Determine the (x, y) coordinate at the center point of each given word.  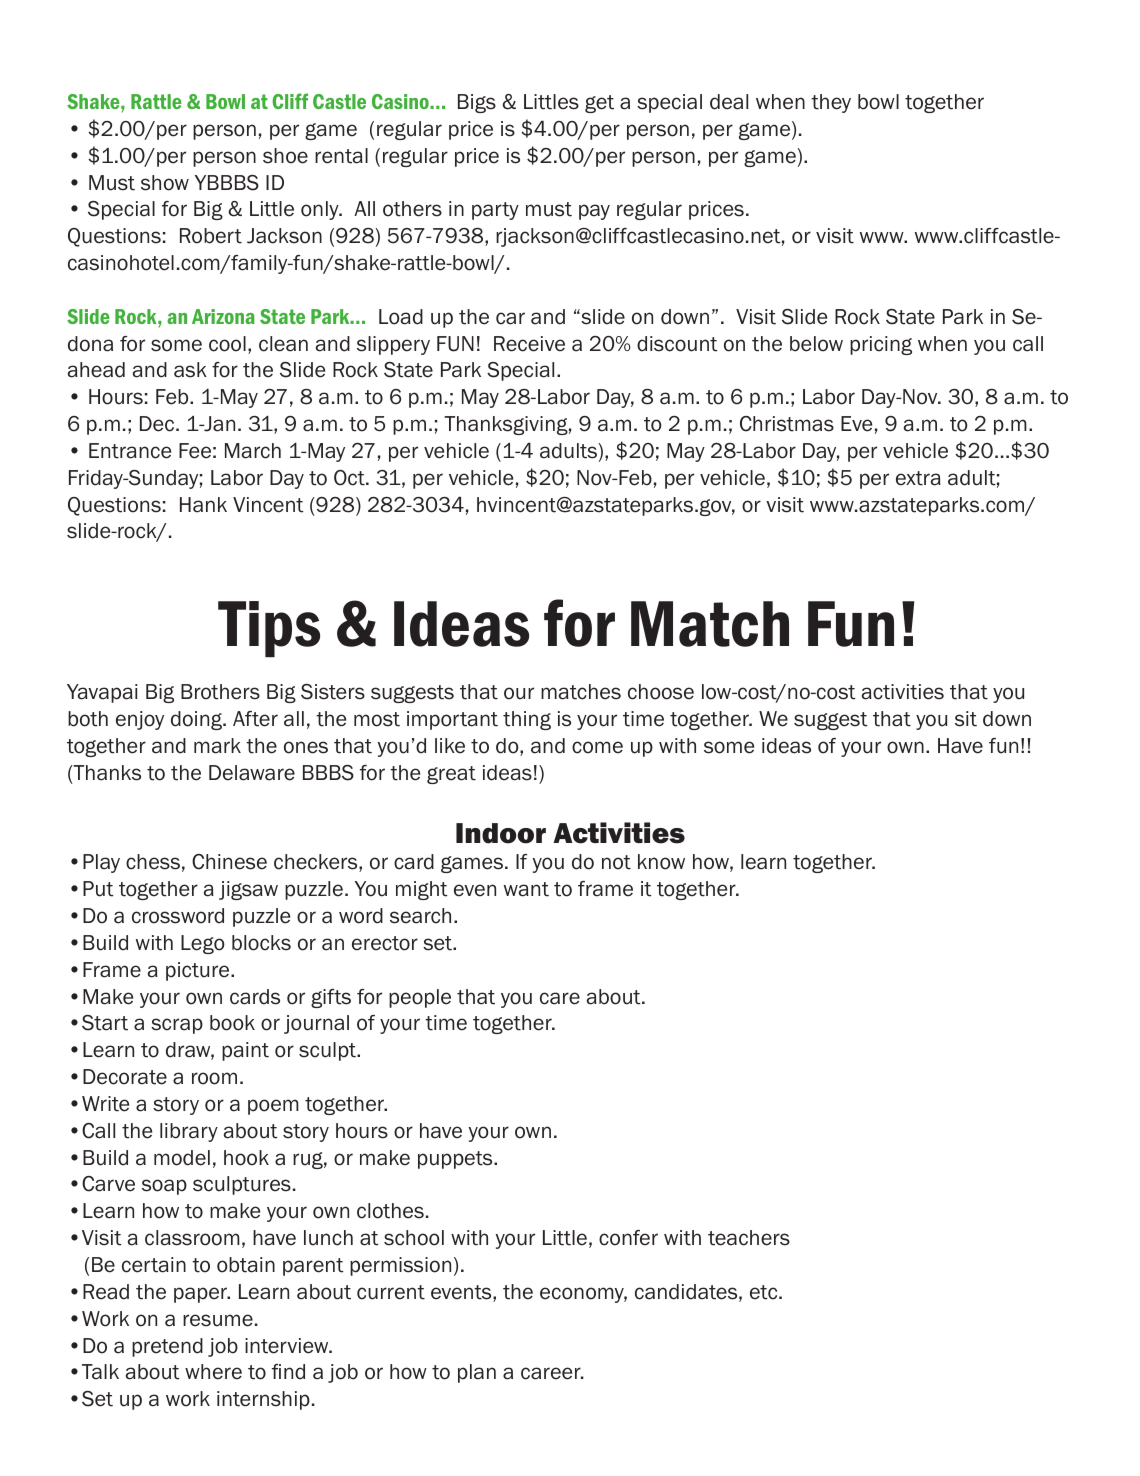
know (661, 862)
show (165, 183)
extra (918, 478)
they (831, 103)
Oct (350, 478)
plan (477, 1373)
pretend (167, 1347)
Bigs (477, 103)
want (526, 889)
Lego (203, 944)
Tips (269, 629)
